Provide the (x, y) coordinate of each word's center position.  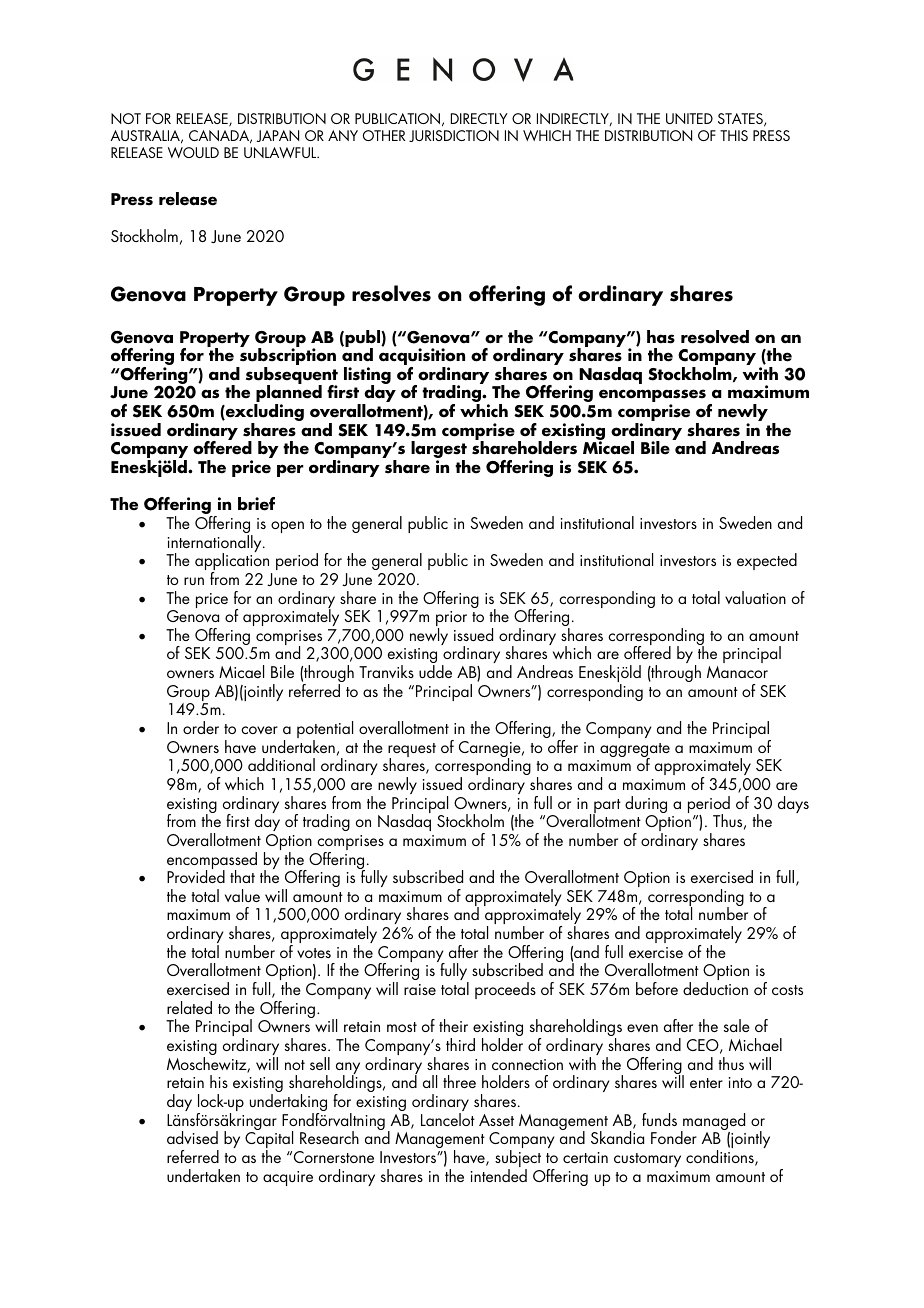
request (412, 751)
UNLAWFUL (281, 152)
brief (256, 504)
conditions (721, 1158)
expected (767, 561)
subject (518, 1160)
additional (281, 764)
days (793, 804)
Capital (269, 1140)
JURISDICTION (454, 136)
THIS (734, 135)
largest (439, 451)
